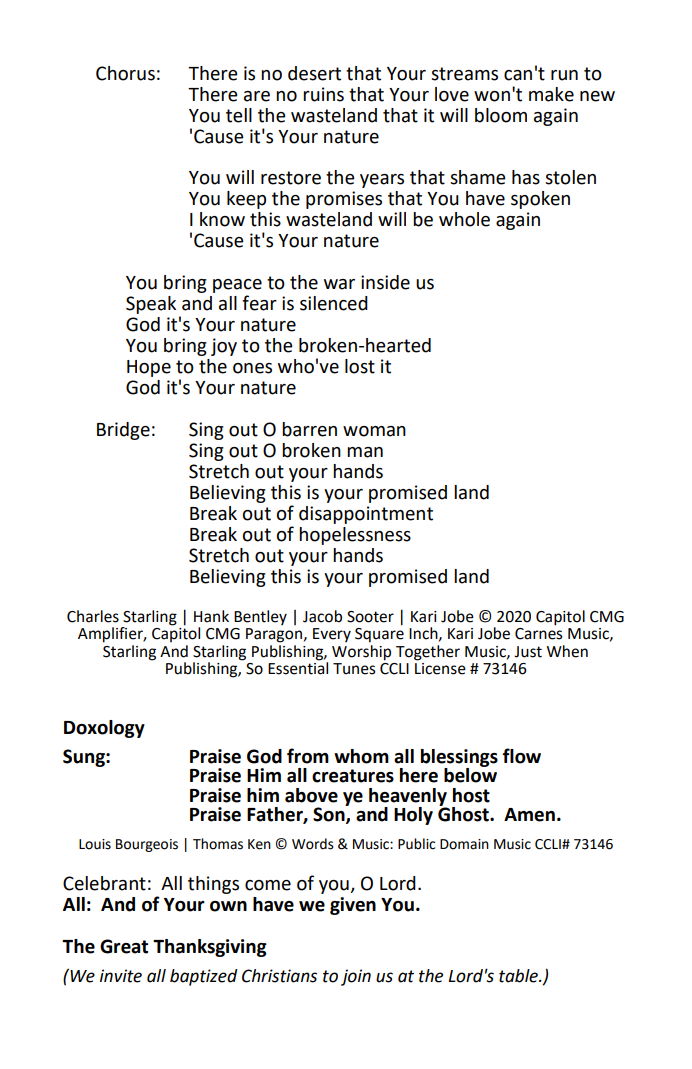 This document has height=1069, width=692. Describe the element at coordinates (366, 515) in the document. I see `disappointment` at that location.
